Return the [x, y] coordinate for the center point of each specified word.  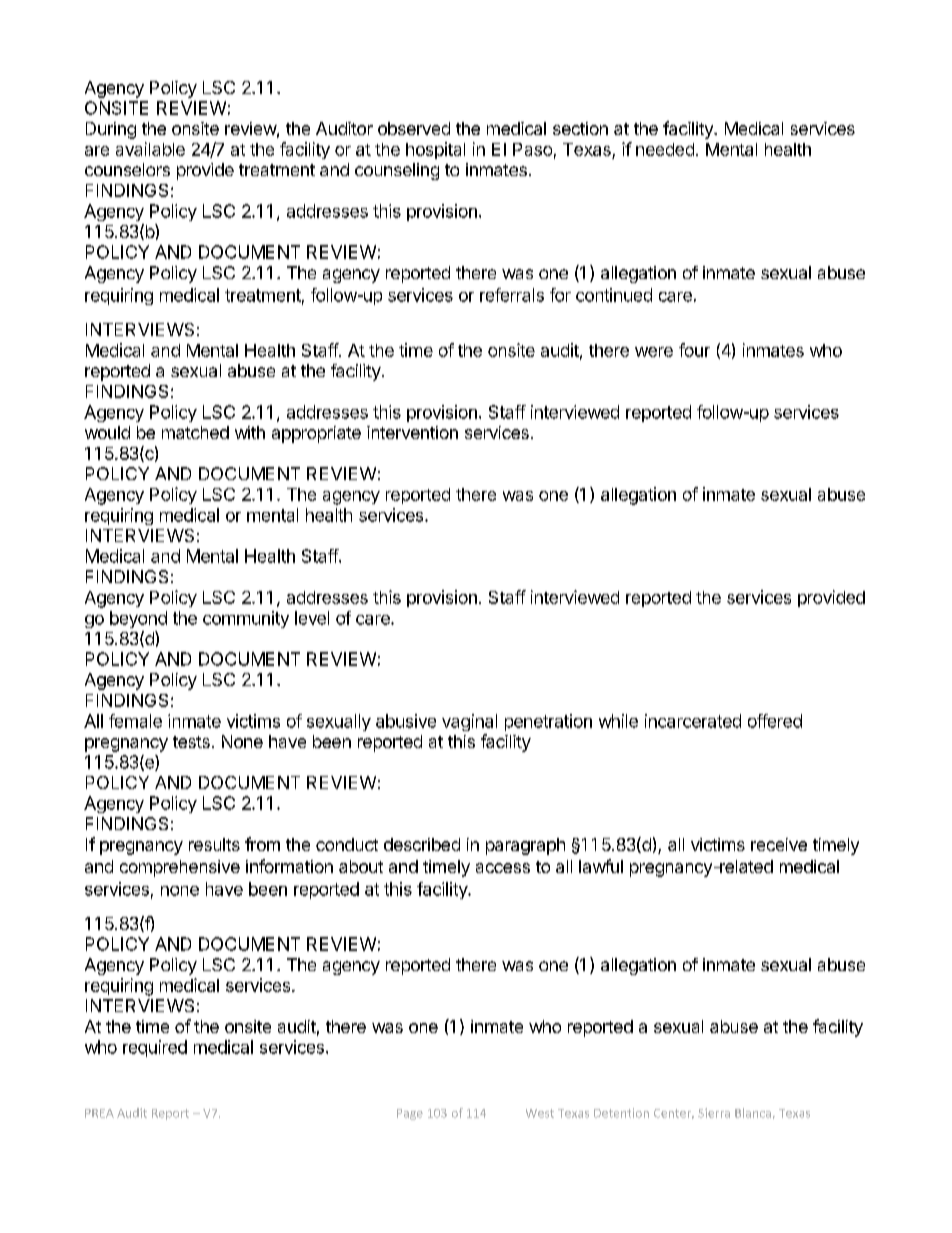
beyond [138, 619]
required [155, 1048]
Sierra [714, 1113]
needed [665, 149]
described [422, 844]
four [694, 350]
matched [195, 432]
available [150, 149]
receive [779, 844]
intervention [412, 432]
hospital [435, 150]
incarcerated [693, 721]
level [312, 618]
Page [410, 1114]
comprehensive [180, 868]
